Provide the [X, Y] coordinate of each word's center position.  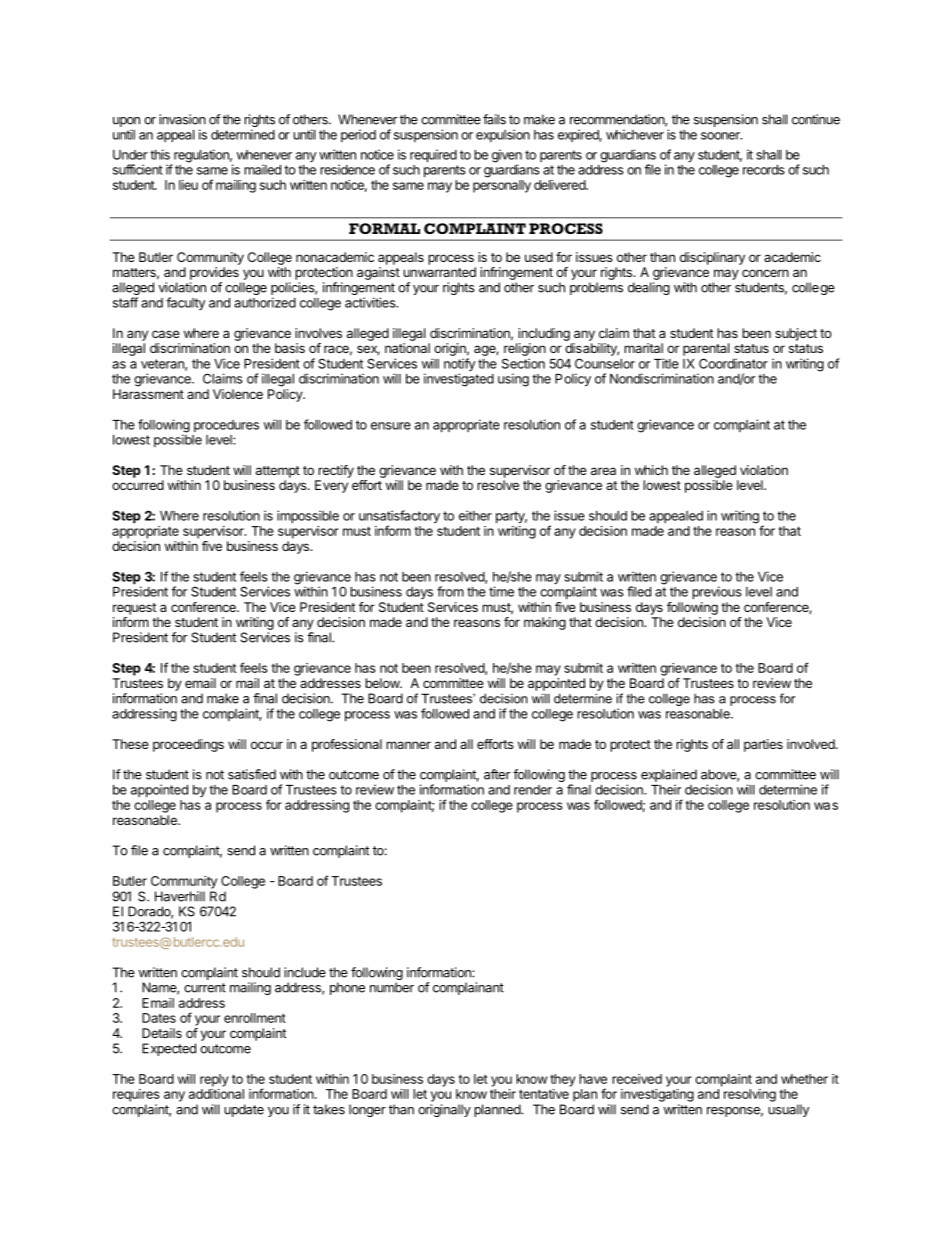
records [764, 170]
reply [214, 1080]
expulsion [503, 135]
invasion [182, 119]
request [135, 609]
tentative [544, 1094]
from [450, 591]
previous [717, 592]
